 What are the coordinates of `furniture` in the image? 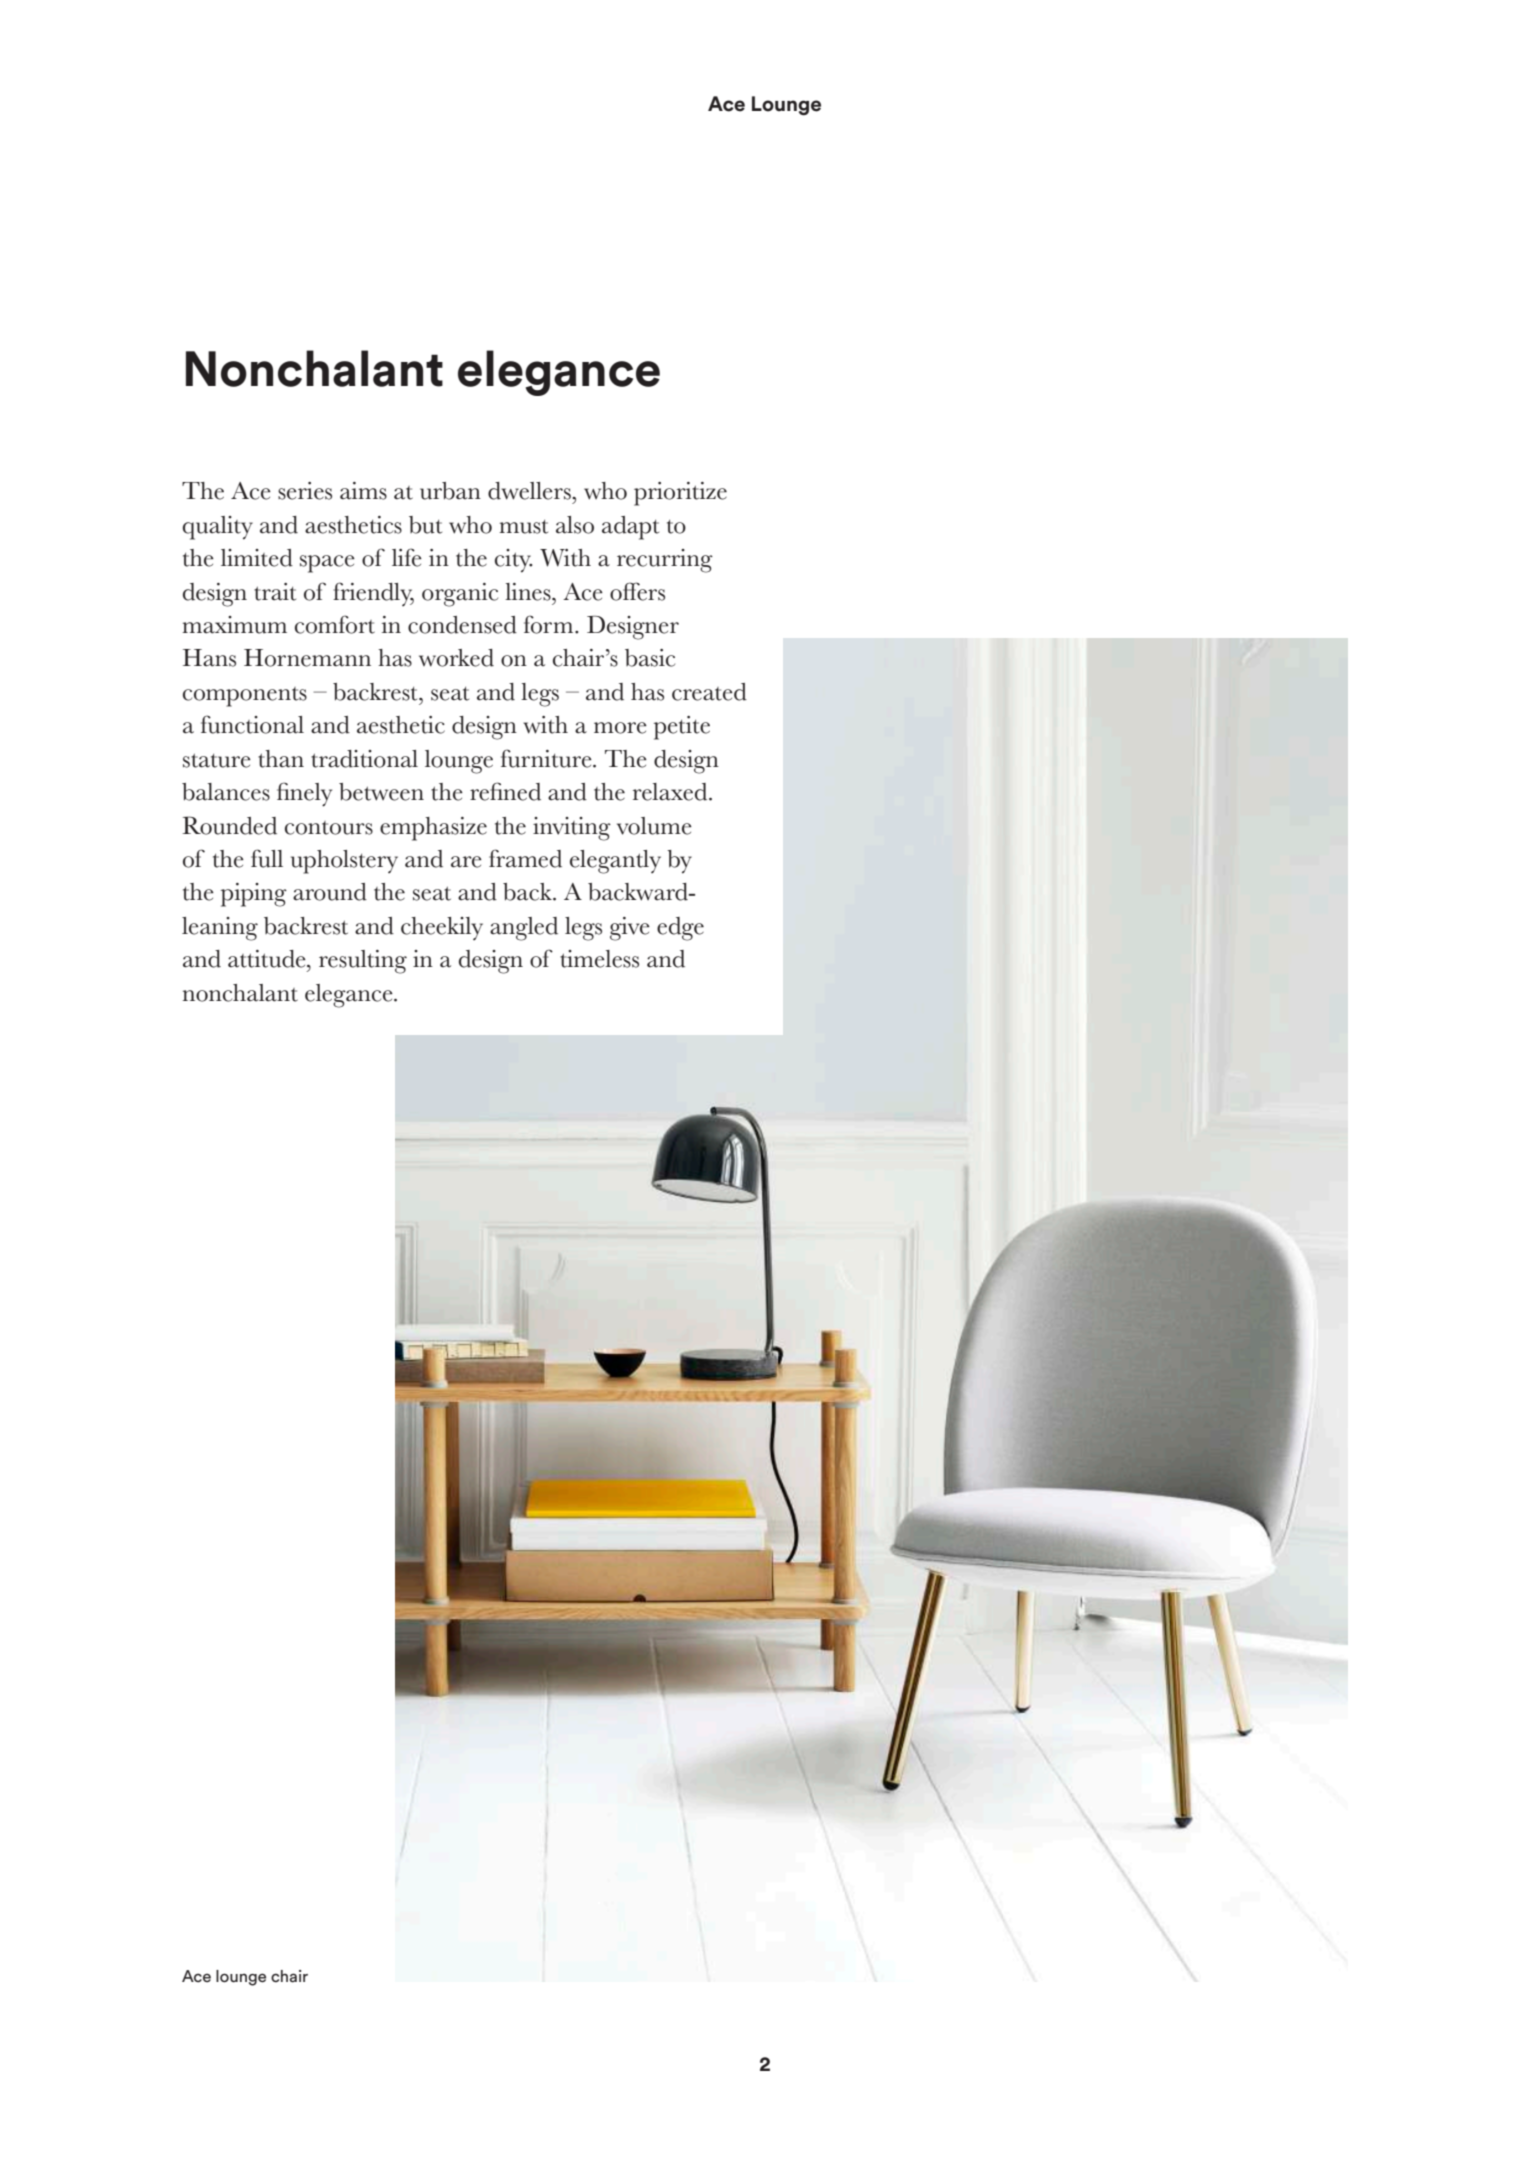 It's located at (547, 758).
